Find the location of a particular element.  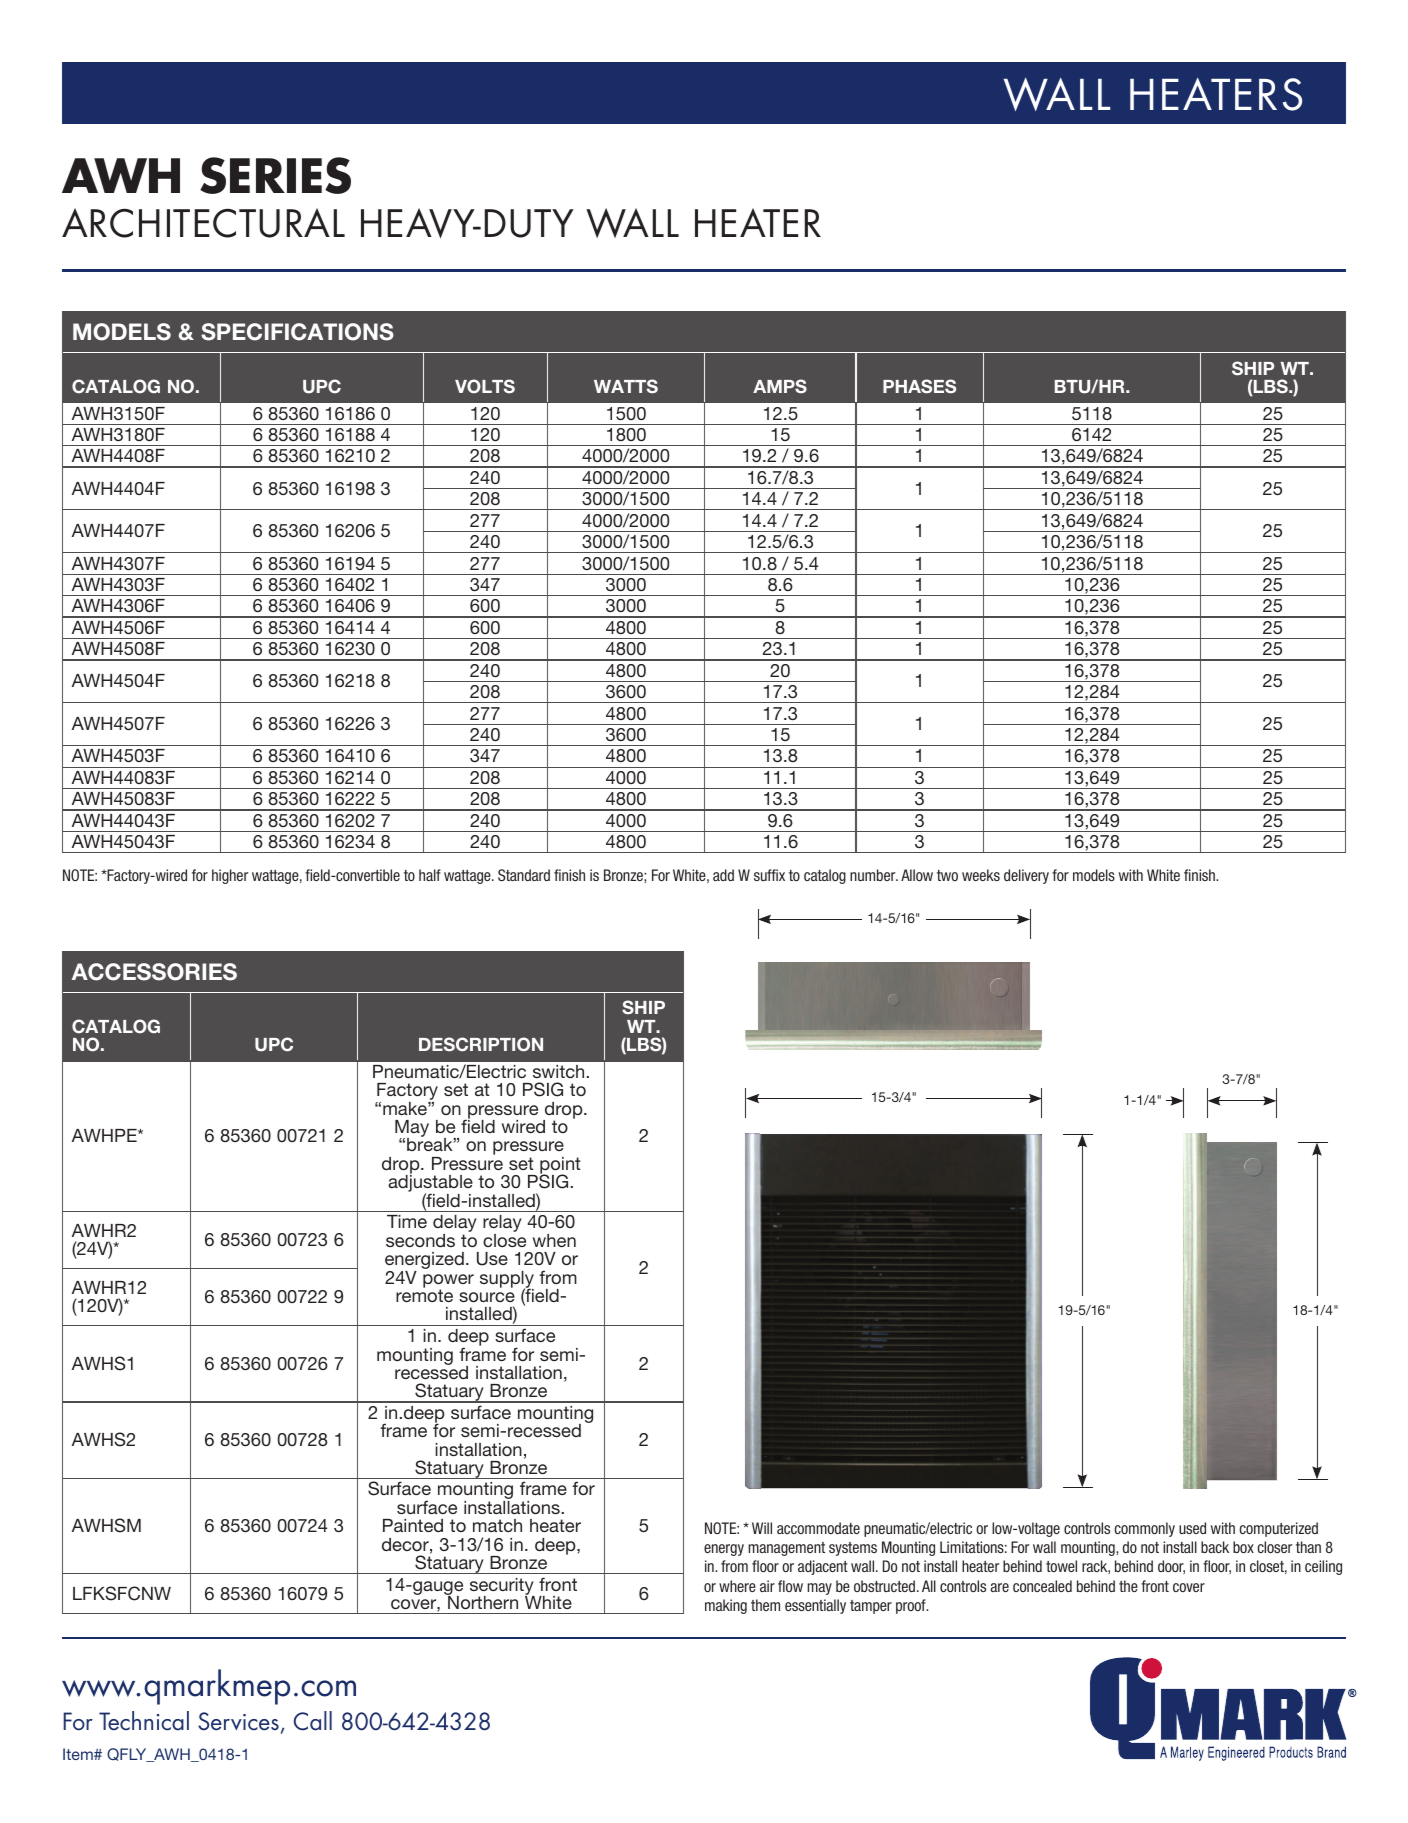

when is located at coordinates (554, 1240).
